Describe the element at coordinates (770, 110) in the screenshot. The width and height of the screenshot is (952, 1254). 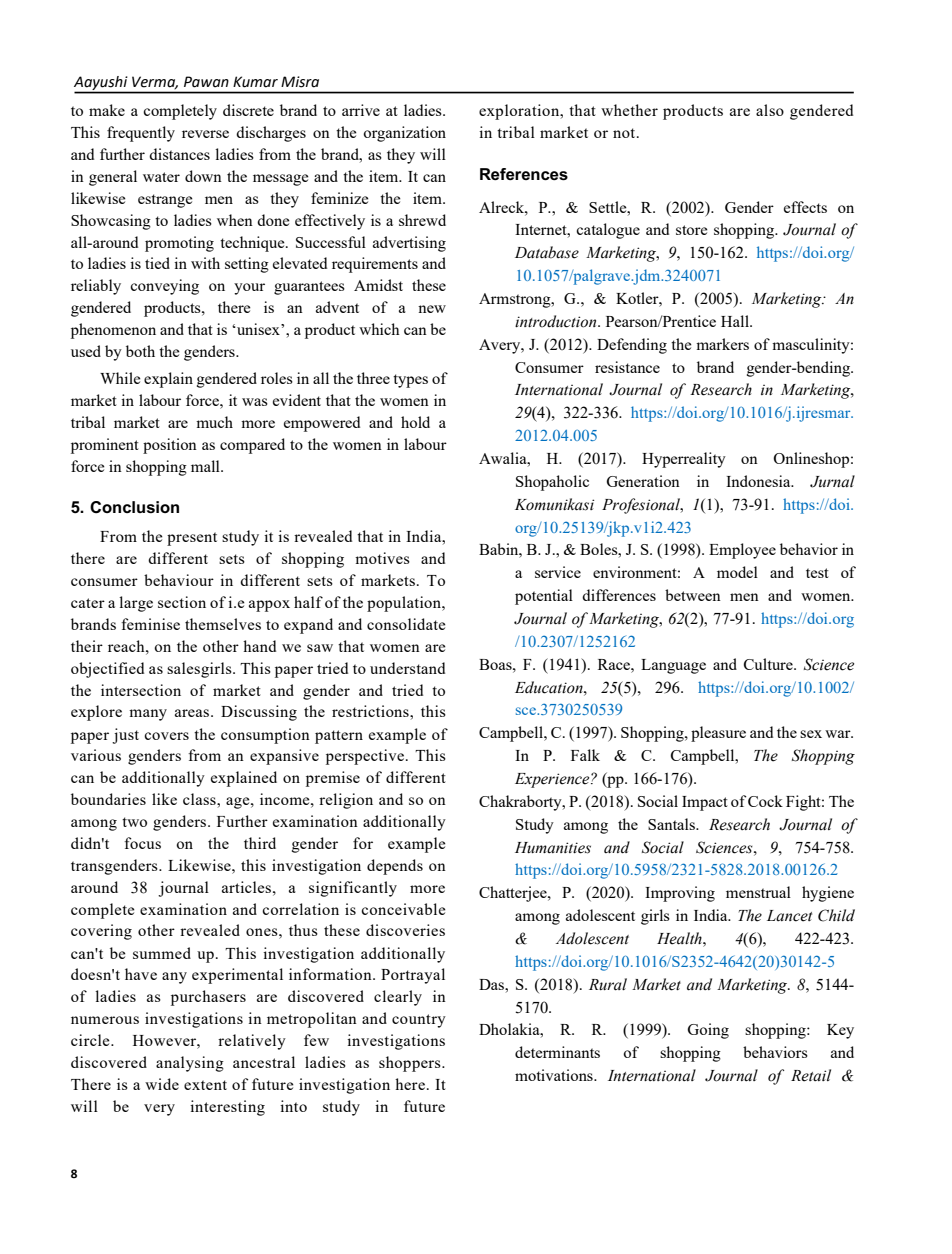
I see `also` at that location.
